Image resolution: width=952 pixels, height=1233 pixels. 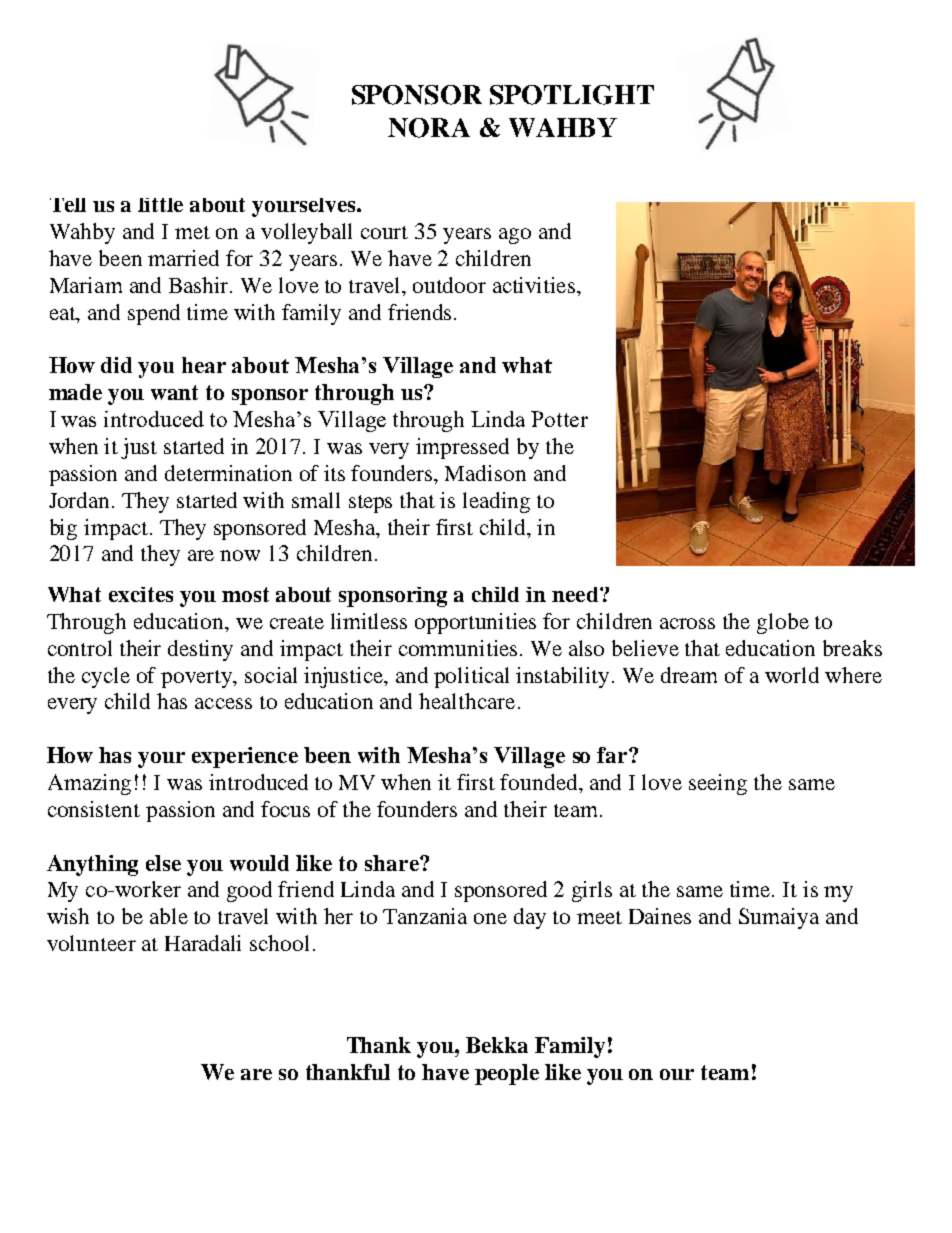 What do you see at coordinates (429, 128) in the document?
I see `NORA` at bounding box center [429, 128].
